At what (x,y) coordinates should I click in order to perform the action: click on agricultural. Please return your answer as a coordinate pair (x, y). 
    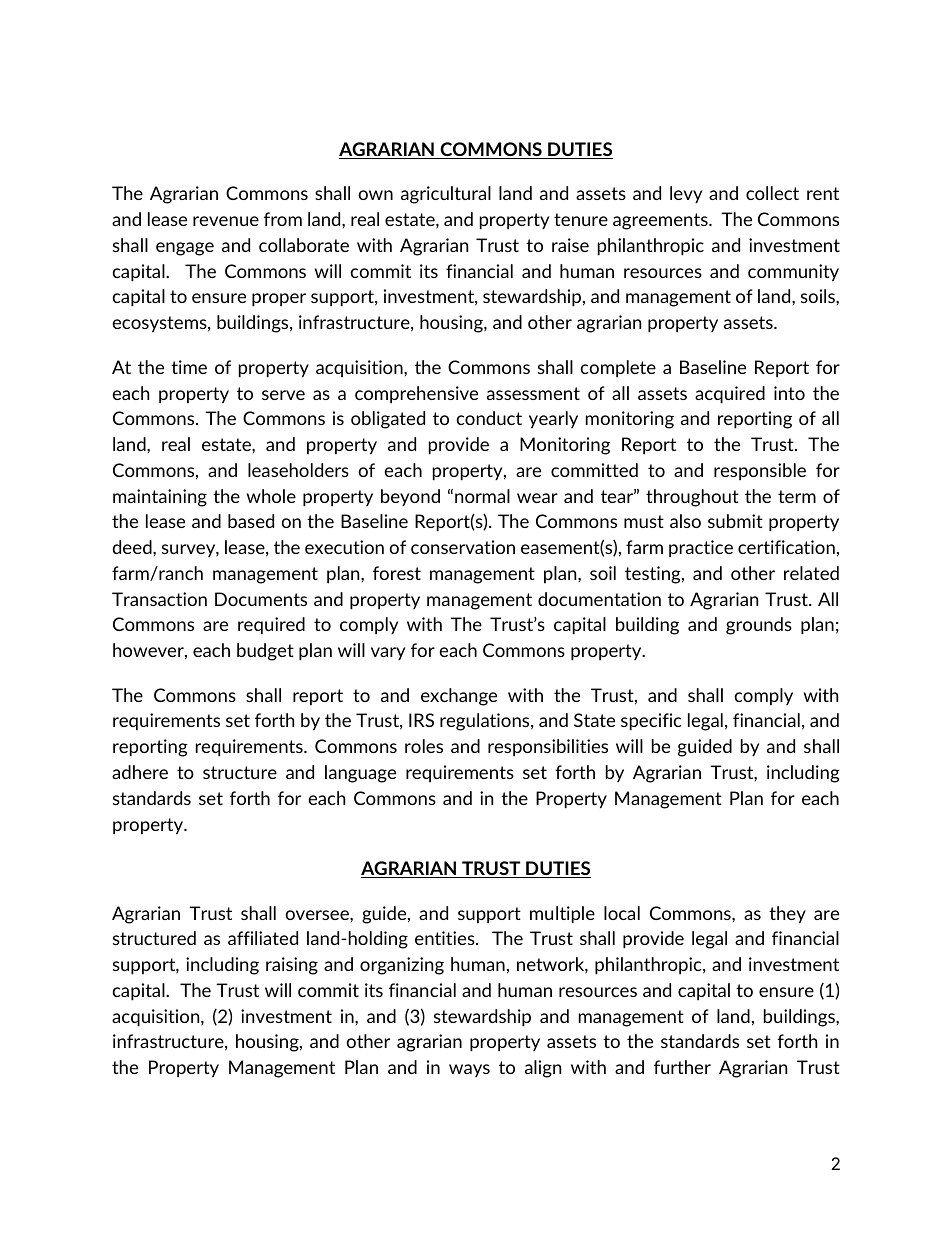
    Looking at the image, I should click on (446, 195).
